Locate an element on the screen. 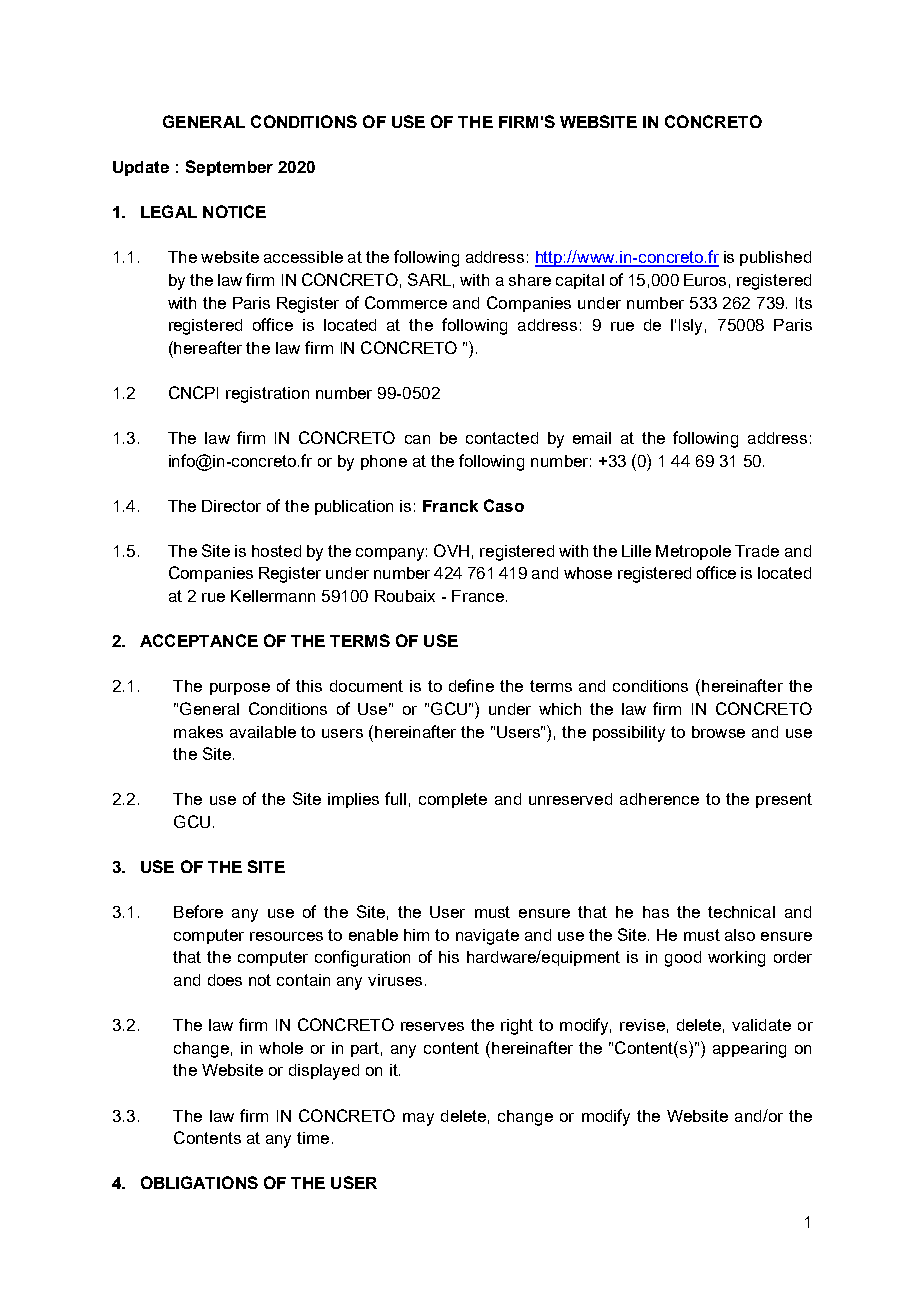  Before is located at coordinates (198, 911).
